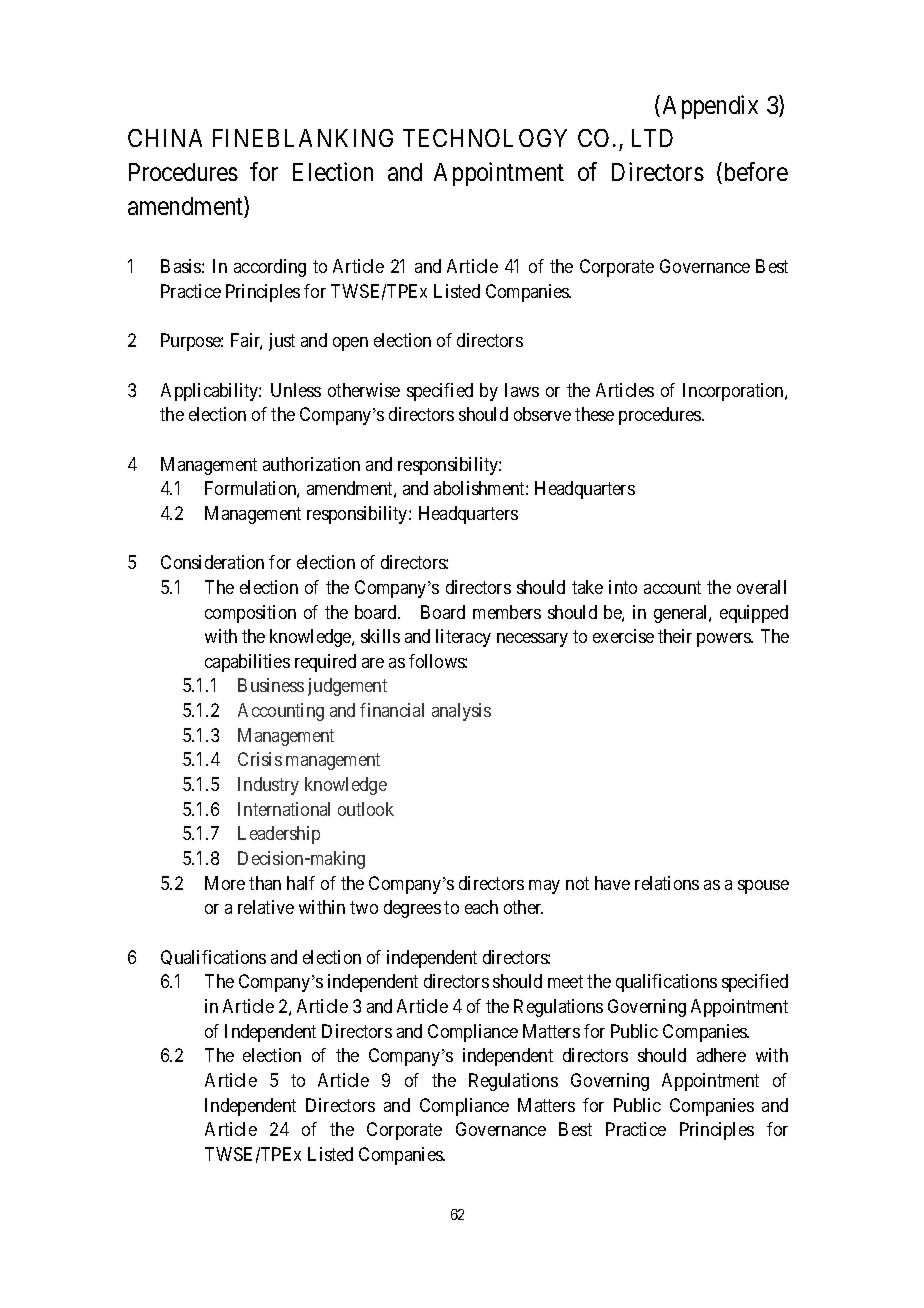  I want to click on members, so click(507, 612).
